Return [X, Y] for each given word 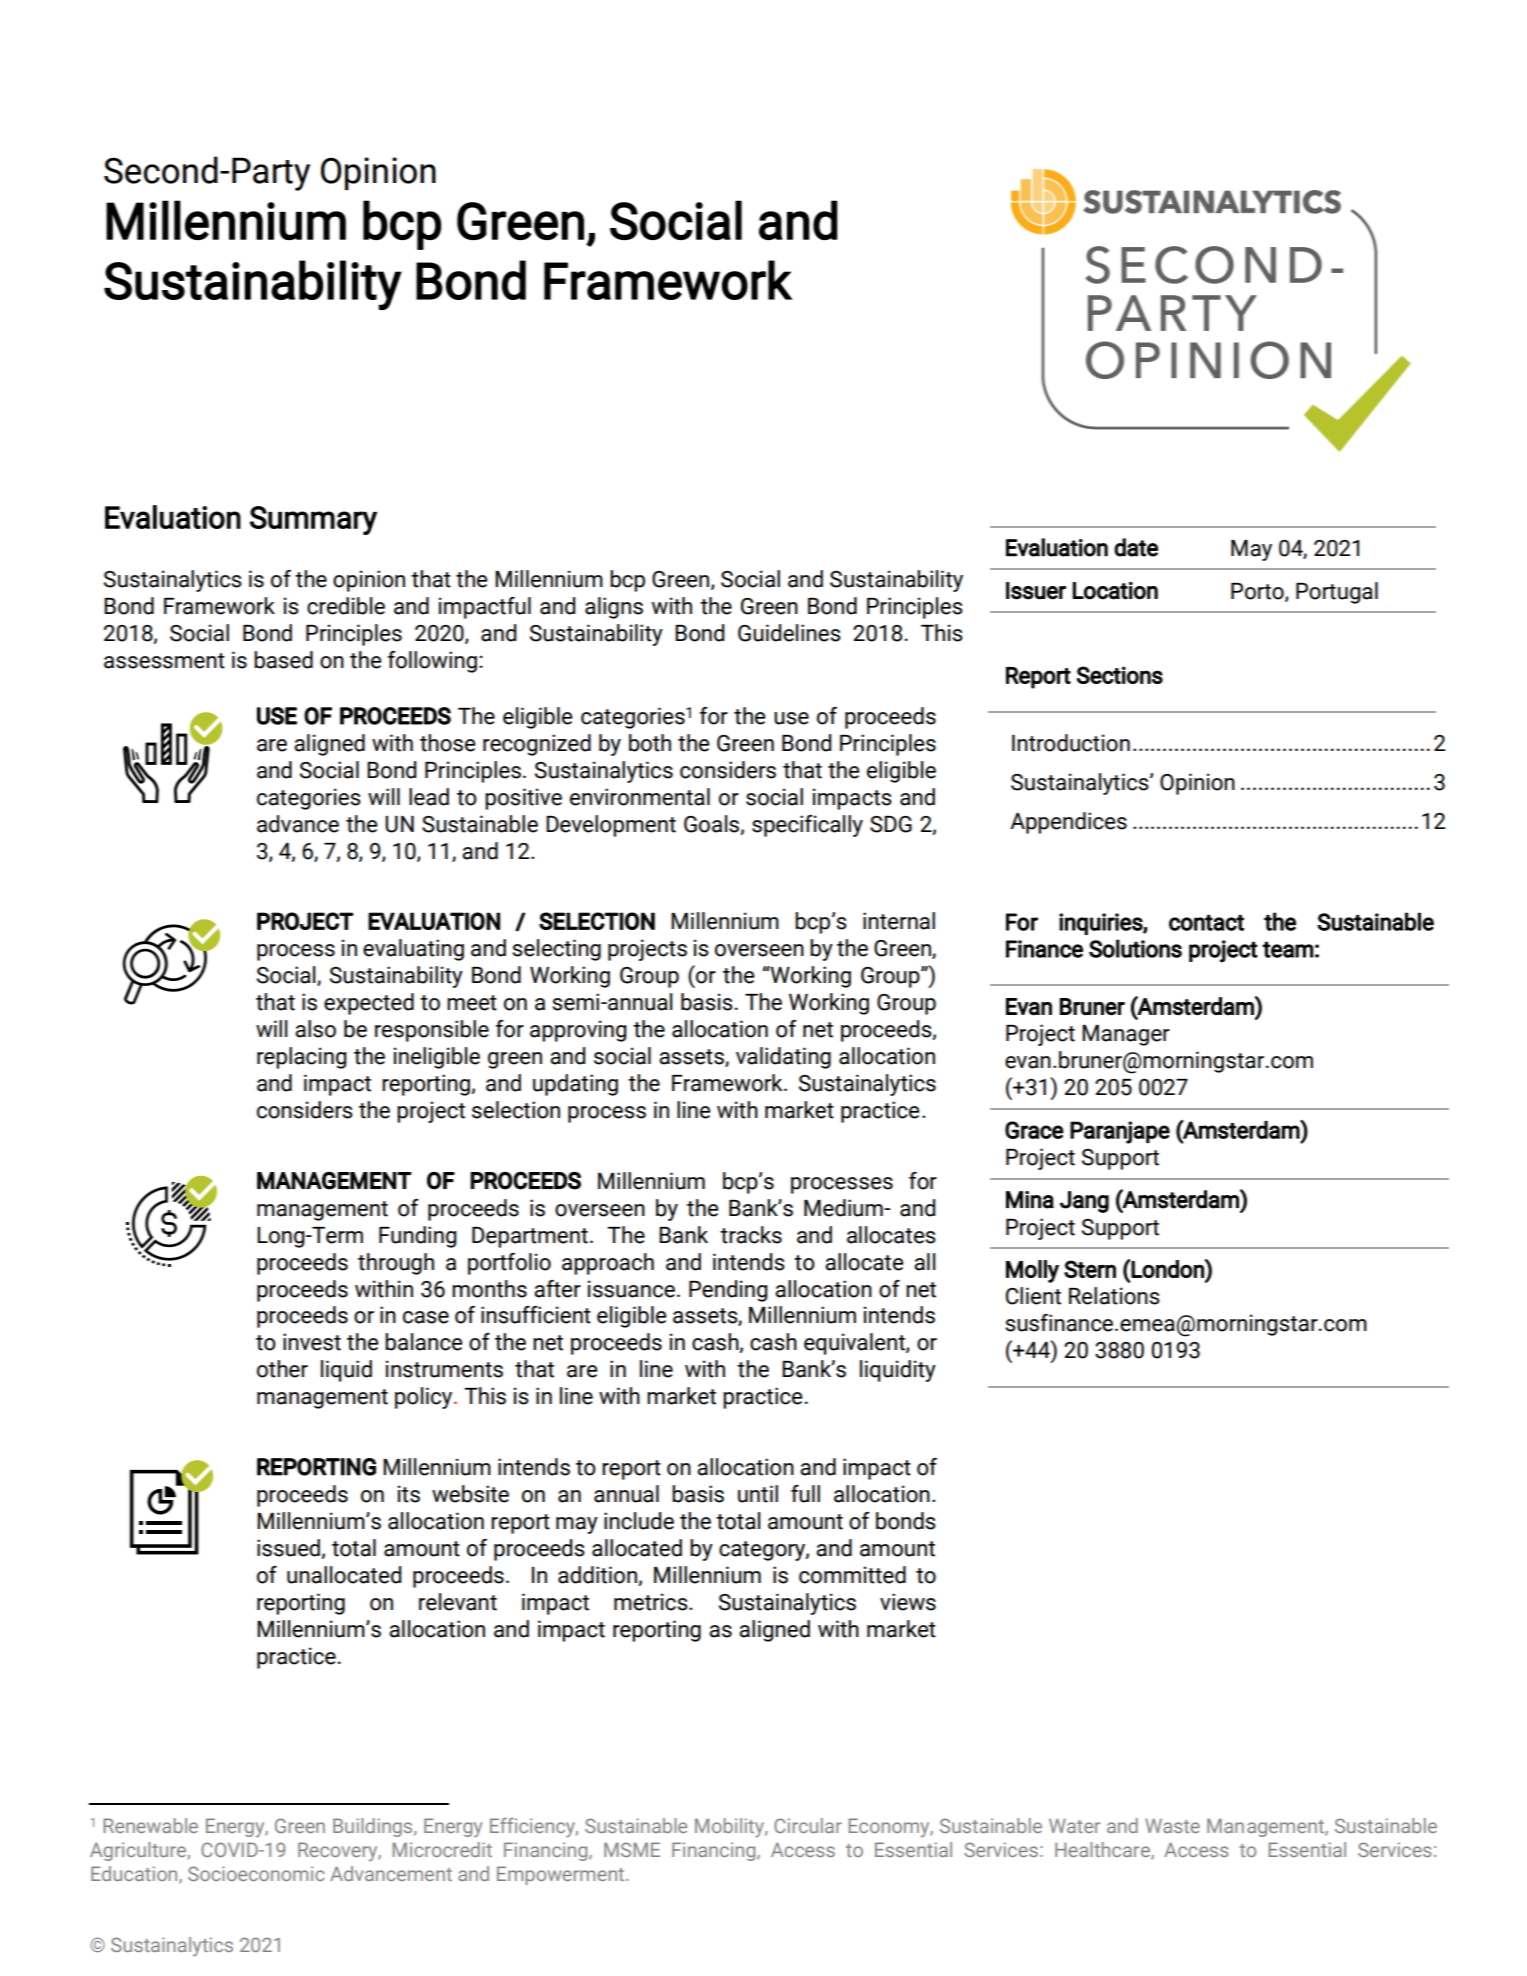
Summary [313, 520]
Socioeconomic [256, 1873]
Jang [1084, 1202]
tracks [751, 1235]
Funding [418, 1237]
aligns [614, 608]
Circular [808, 1825]
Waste [1172, 1825]
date [1136, 547]
